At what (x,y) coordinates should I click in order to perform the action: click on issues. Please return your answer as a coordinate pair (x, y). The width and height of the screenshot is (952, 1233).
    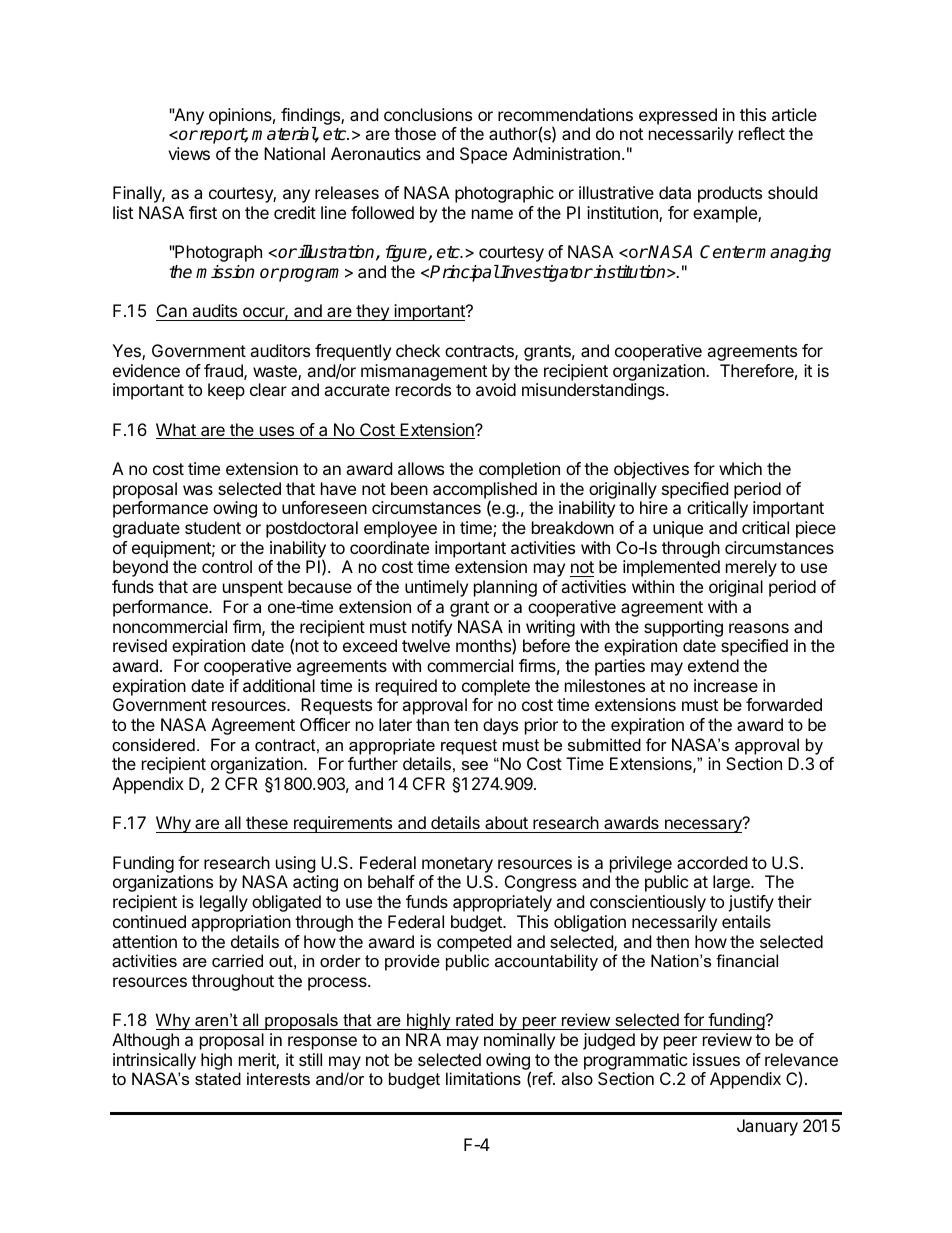
    Looking at the image, I should click on (716, 1059).
